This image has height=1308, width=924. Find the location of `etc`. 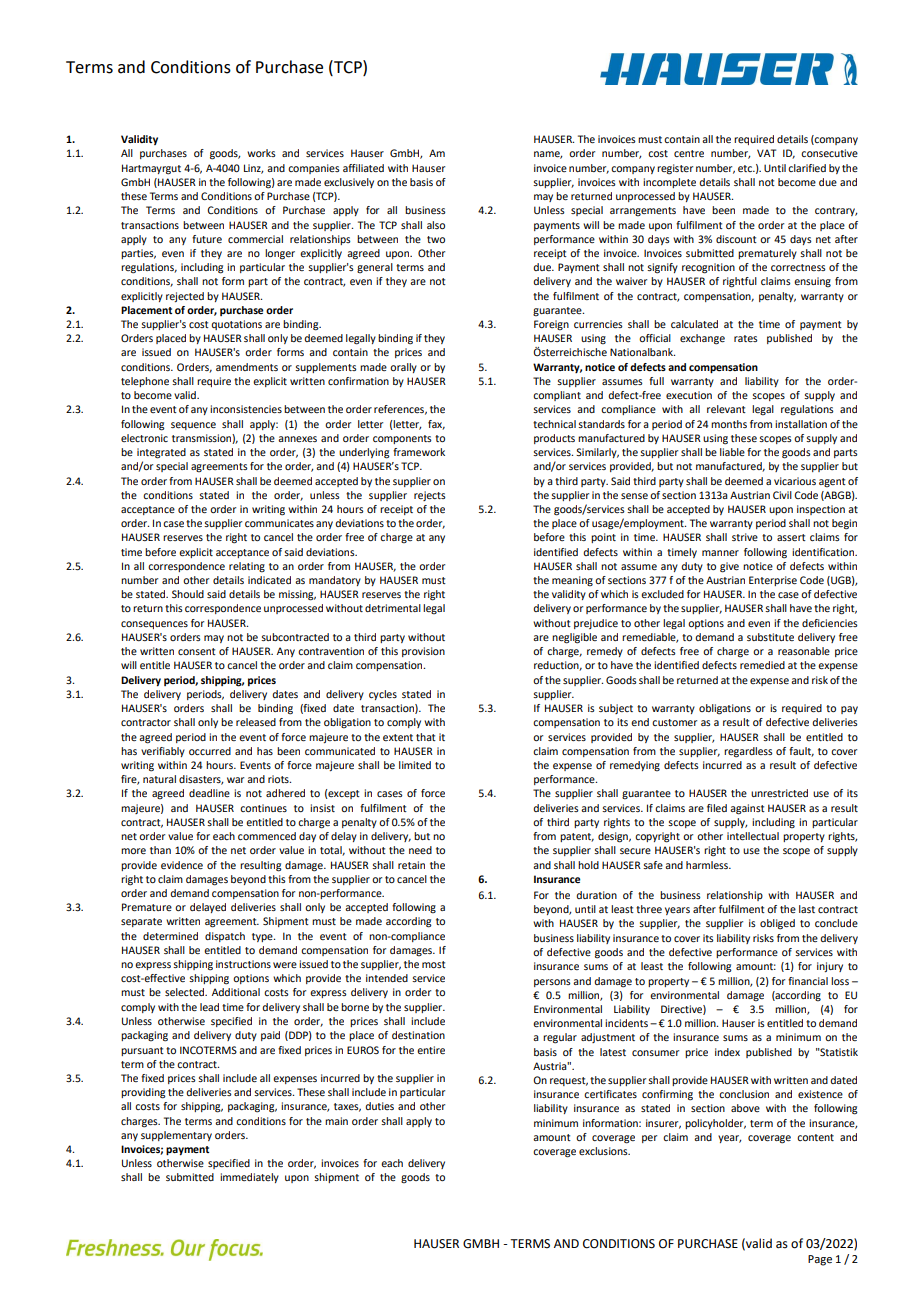

etc is located at coordinates (746, 168).
